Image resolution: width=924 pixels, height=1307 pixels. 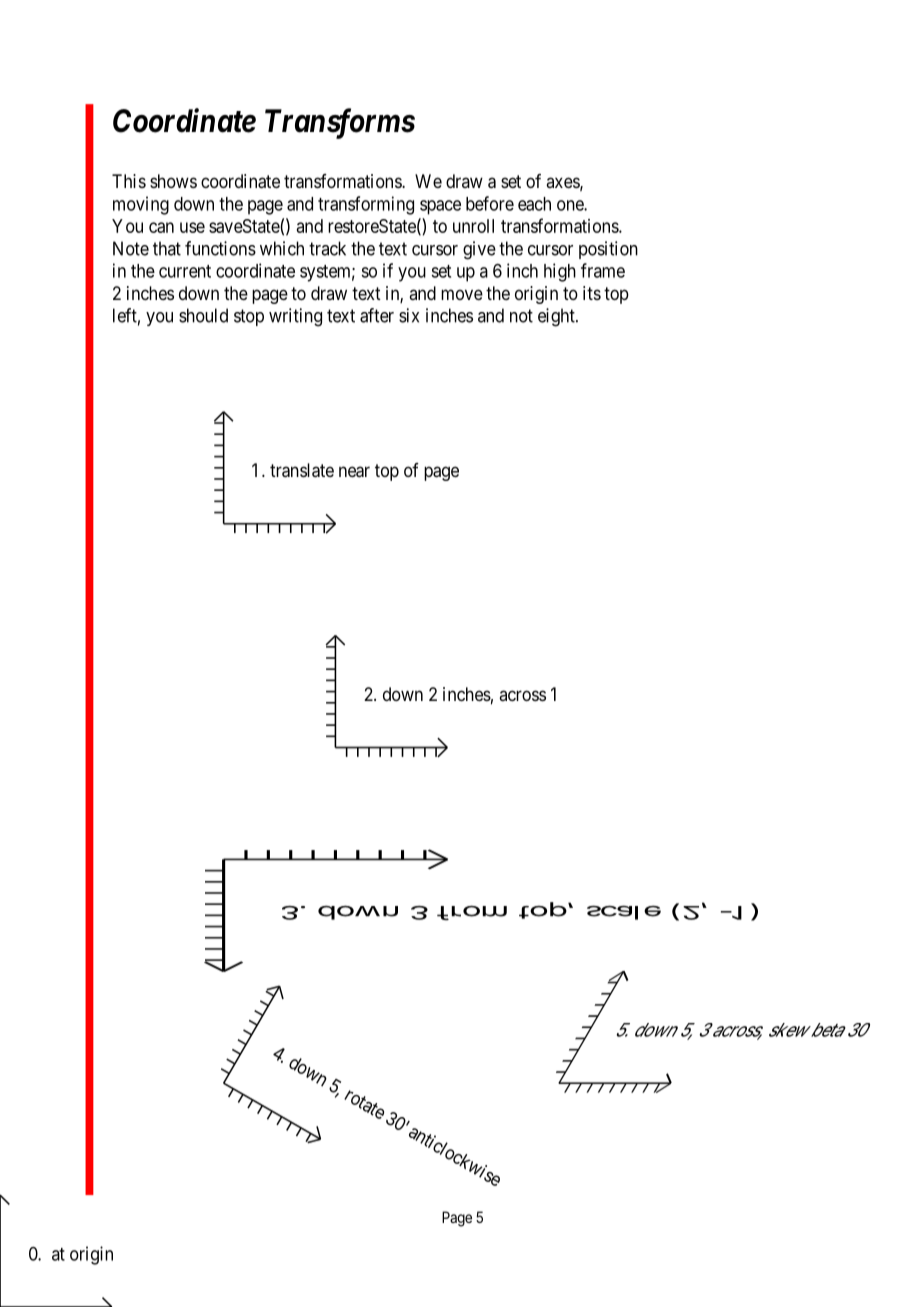 What do you see at coordinates (462, 294) in the image?
I see `move` at bounding box center [462, 294].
